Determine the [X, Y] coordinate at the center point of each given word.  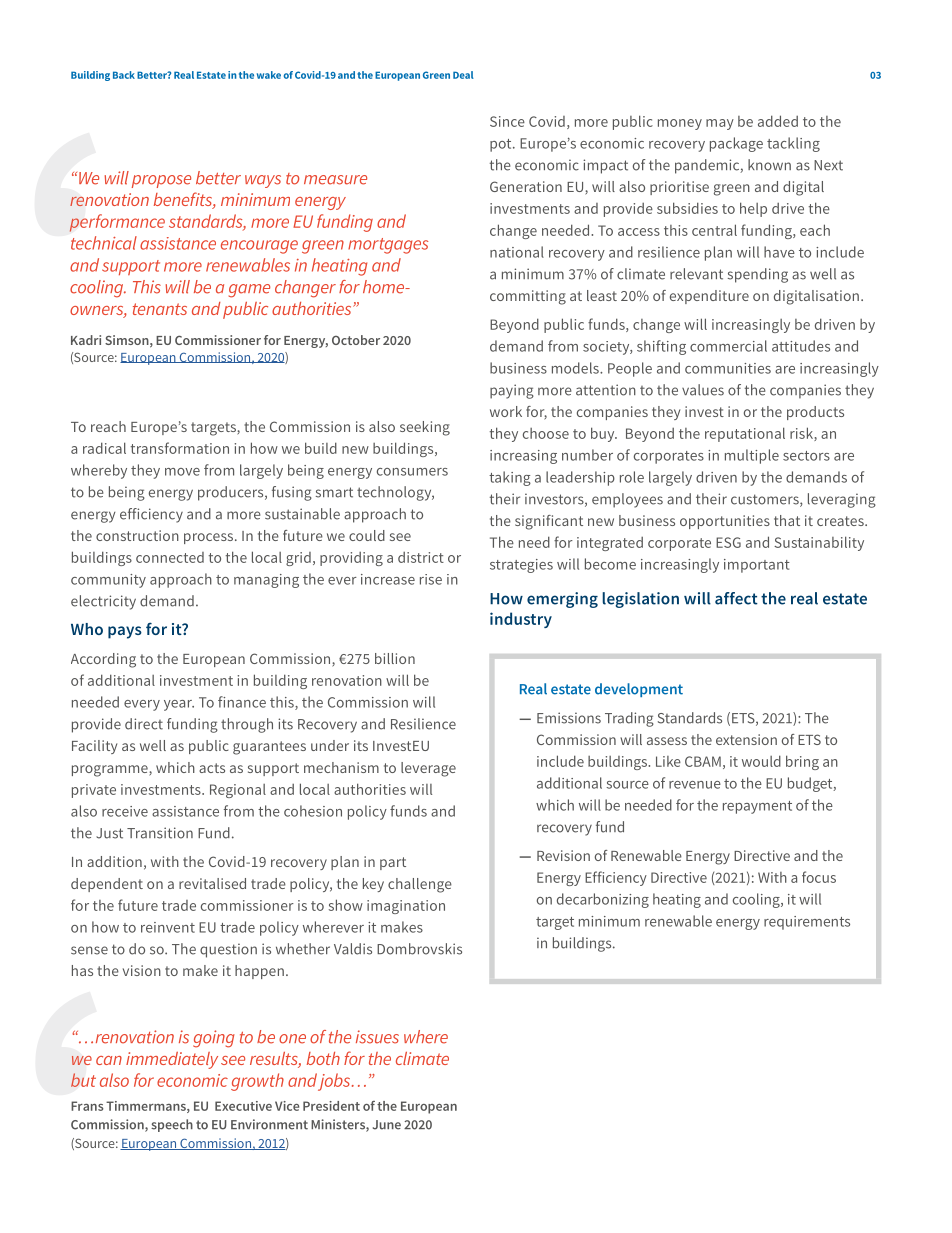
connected [170, 557]
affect [736, 598]
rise [431, 579]
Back [124, 75]
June [387, 1125]
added [778, 121]
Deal [463, 75]
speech [172, 1125]
